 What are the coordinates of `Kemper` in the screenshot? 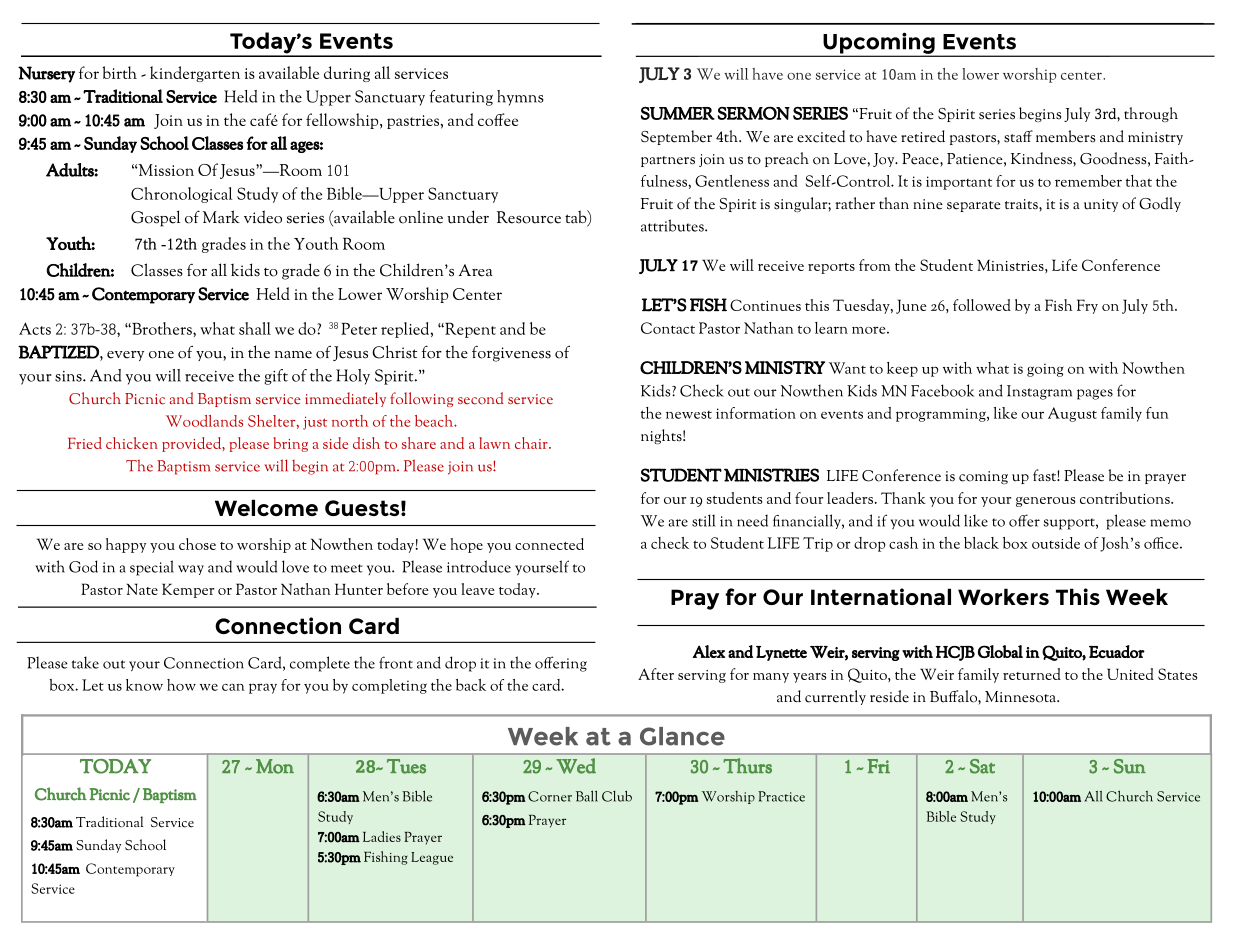 It's located at (188, 590).
